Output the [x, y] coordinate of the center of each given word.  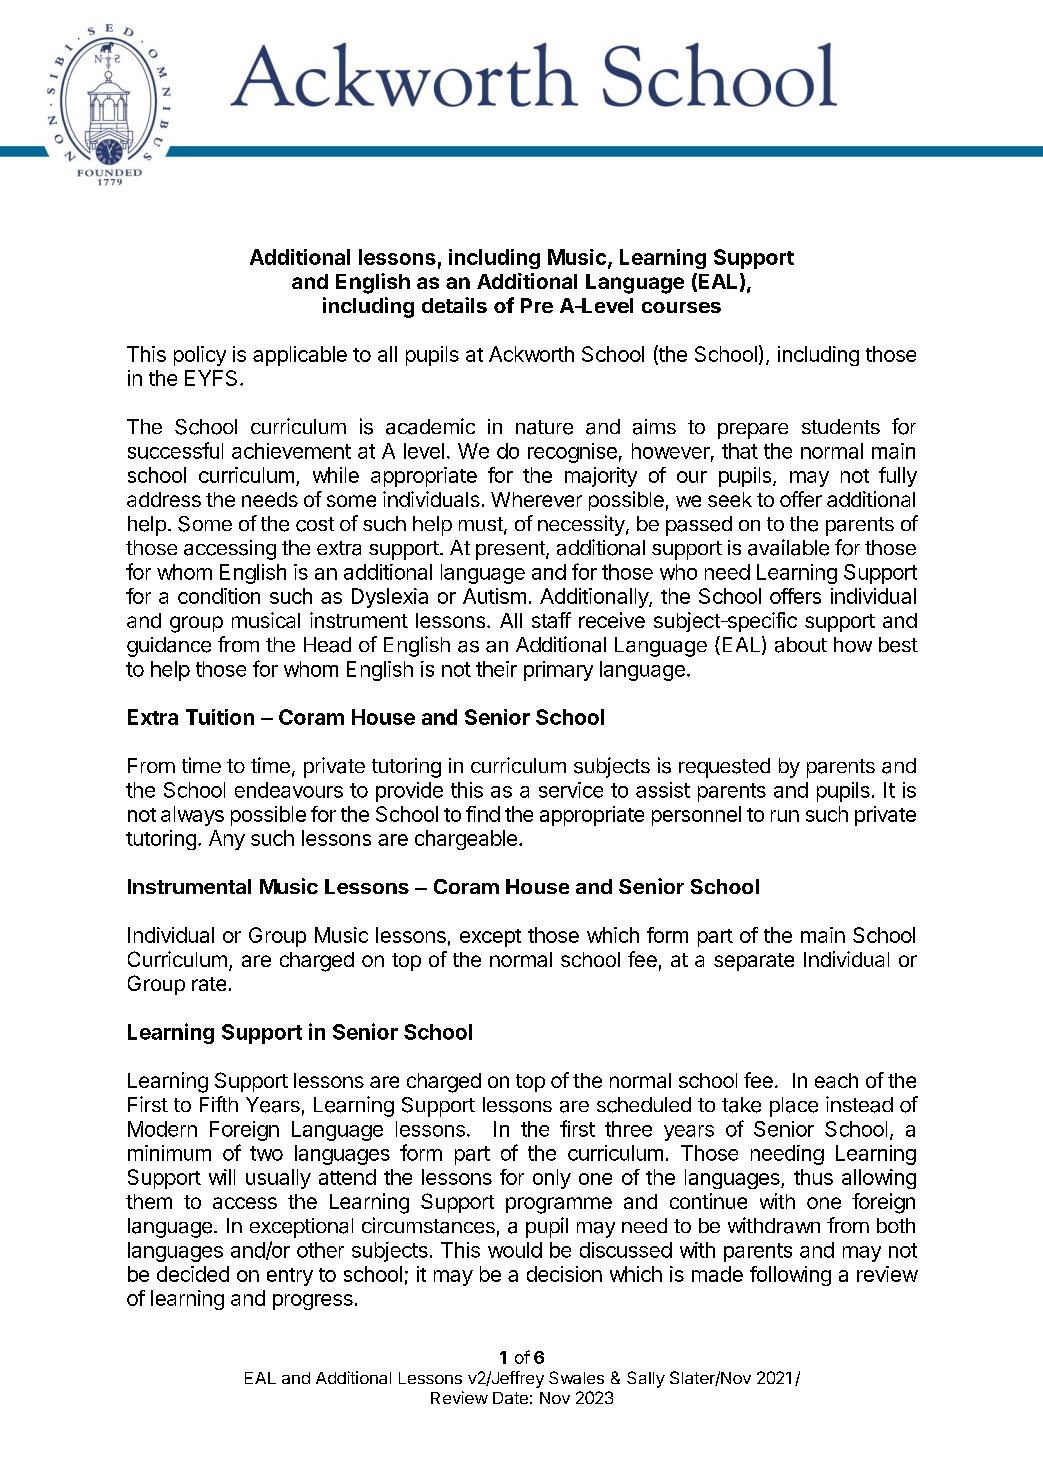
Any [227, 840]
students [841, 426]
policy [200, 356]
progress [313, 1302]
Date [510, 1398]
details [454, 305]
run [785, 816]
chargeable [466, 840]
